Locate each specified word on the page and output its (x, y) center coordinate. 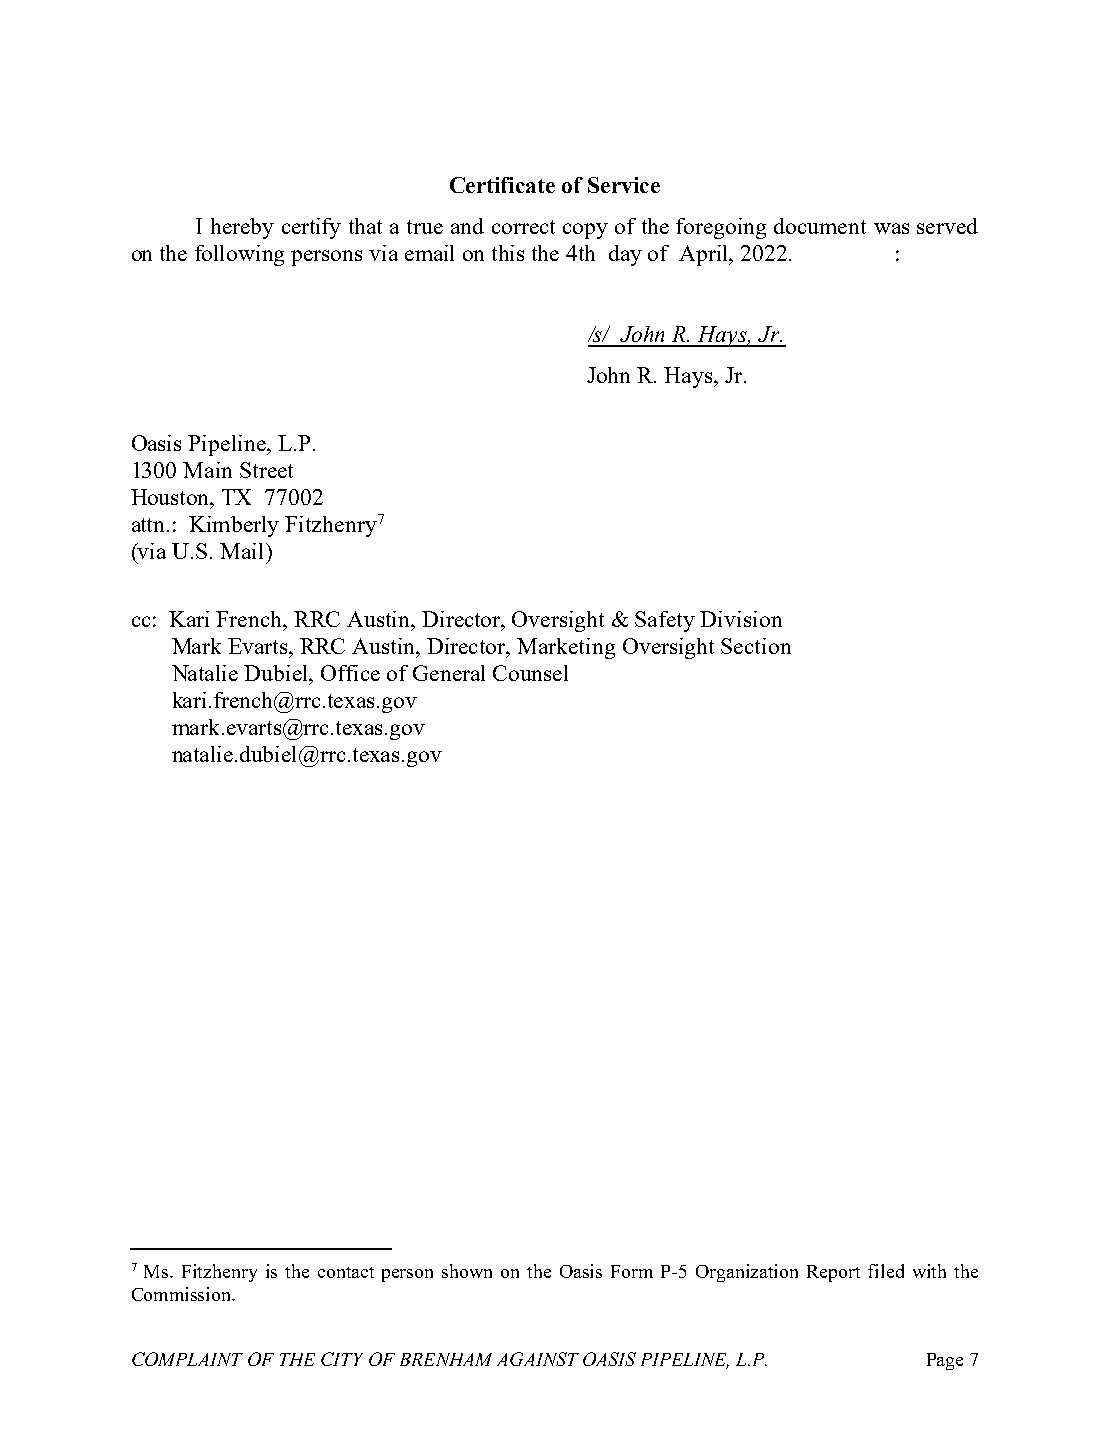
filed (886, 1271)
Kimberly (234, 526)
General (449, 673)
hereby (242, 228)
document (820, 226)
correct (523, 227)
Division (741, 619)
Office (350, 673)
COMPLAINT (187, 1359)
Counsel (530, 673)
